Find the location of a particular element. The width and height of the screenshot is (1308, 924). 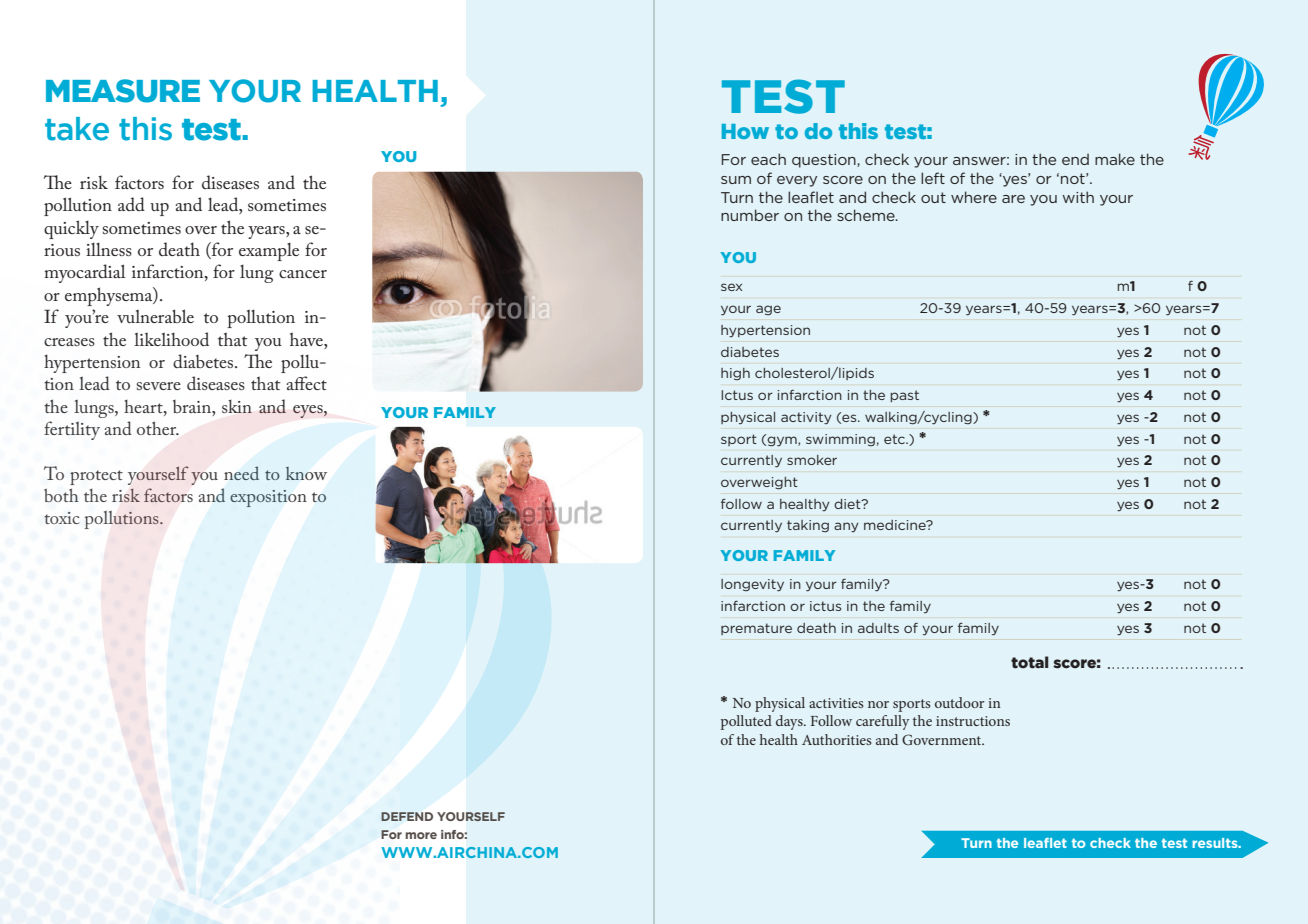

need is located at coordinates (241, 473).
